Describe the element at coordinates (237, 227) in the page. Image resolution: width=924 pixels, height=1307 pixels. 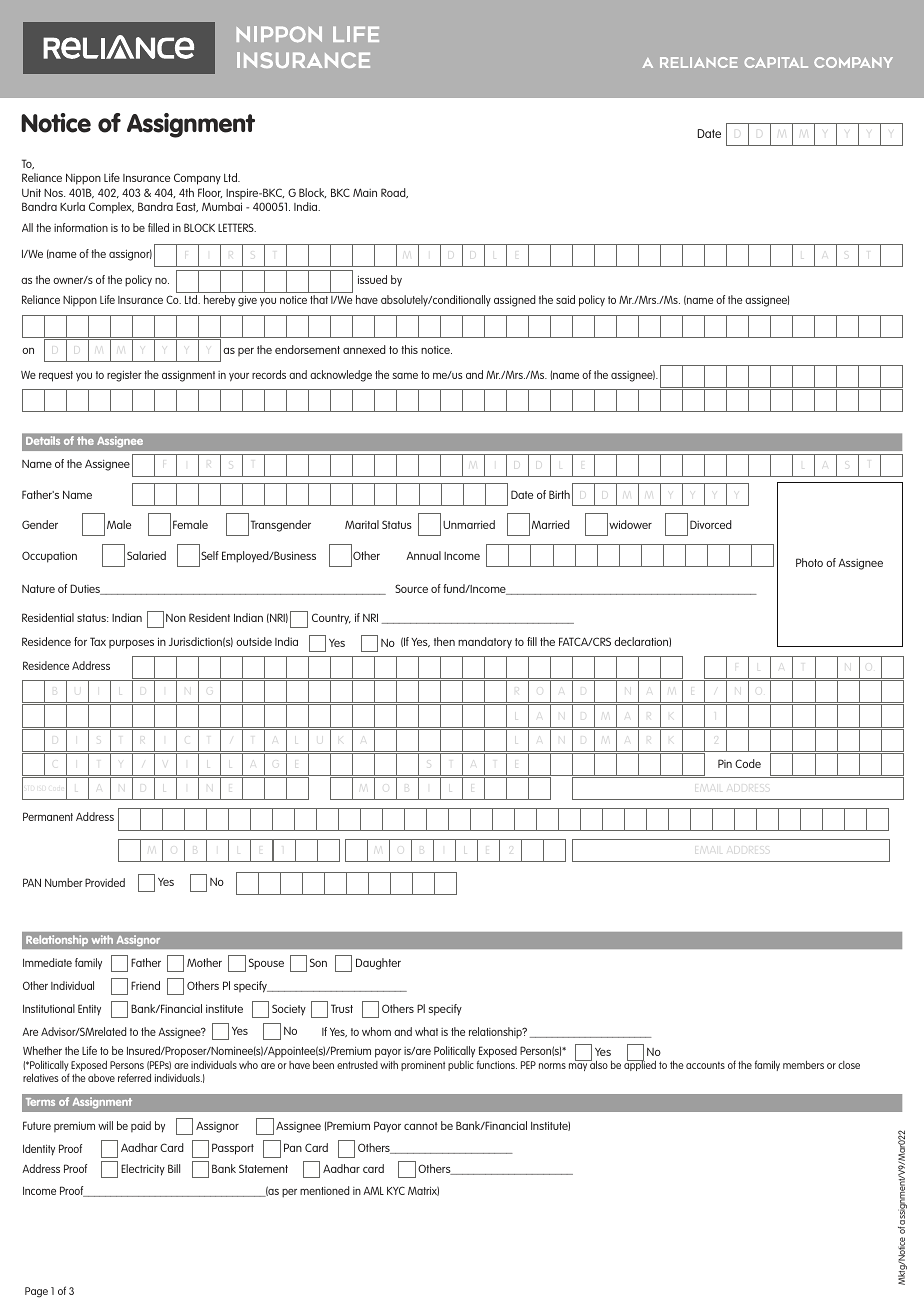
I see `LETTERS` at that location.
